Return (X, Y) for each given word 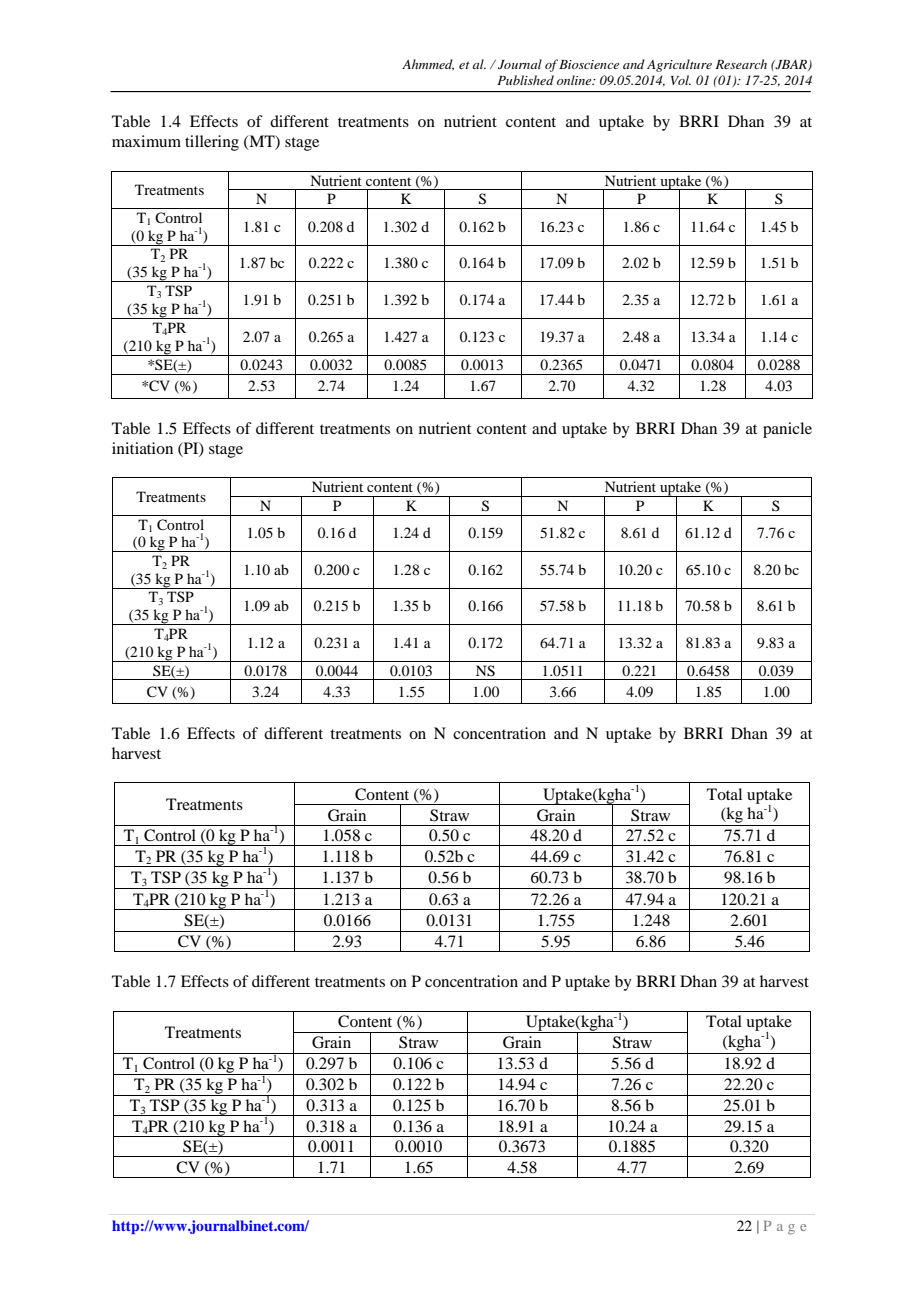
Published (525, 80)
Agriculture (679, 65)
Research (741, 64)
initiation (142, 448)
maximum (146, 141)
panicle (787, 430)
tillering (212, 143)
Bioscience (589, 64)
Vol (681, 80)
